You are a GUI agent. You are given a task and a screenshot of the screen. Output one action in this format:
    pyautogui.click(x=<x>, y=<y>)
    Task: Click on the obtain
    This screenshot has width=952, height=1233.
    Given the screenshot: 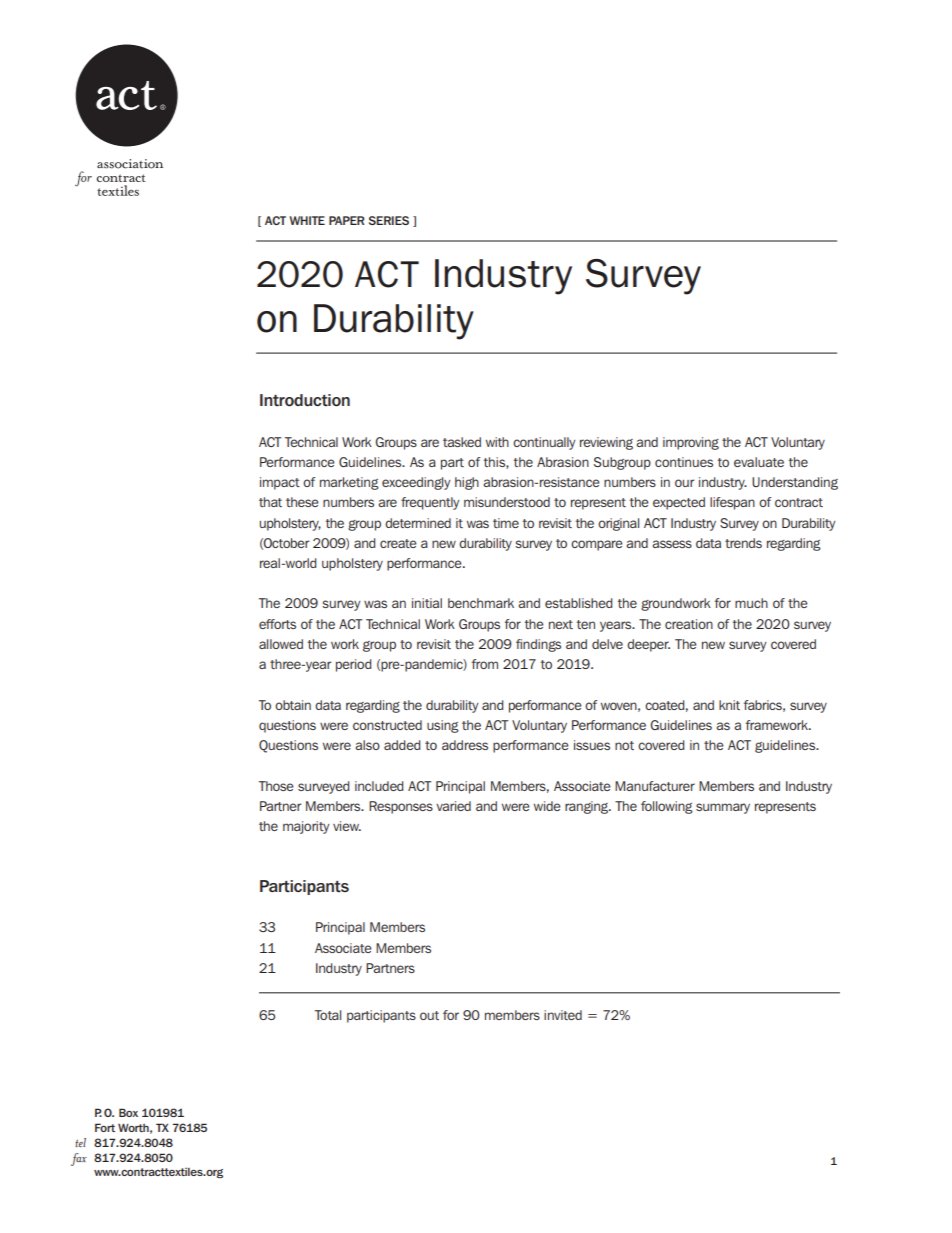 What is the action you would take?
    pyautogui.click(x=293, y=705)
